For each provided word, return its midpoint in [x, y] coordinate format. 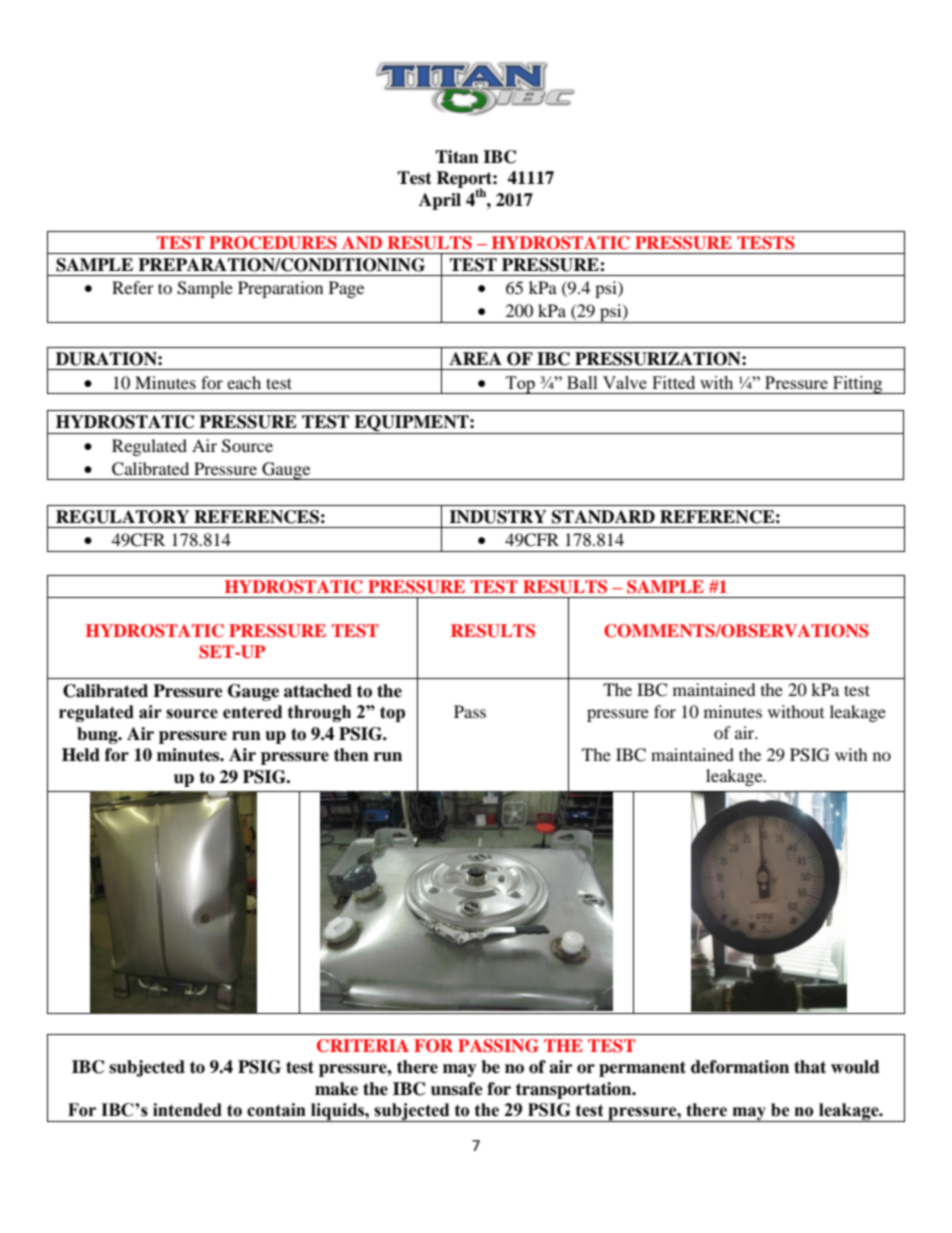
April [440, 201]
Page [346, 289]
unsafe [457, 1089]
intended [187, 1110]
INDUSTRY [498, 517]
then [351, 755]
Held [81, 755]
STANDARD [603, 517]
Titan [457, 157]
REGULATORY [122, 517]
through [319, 713]
